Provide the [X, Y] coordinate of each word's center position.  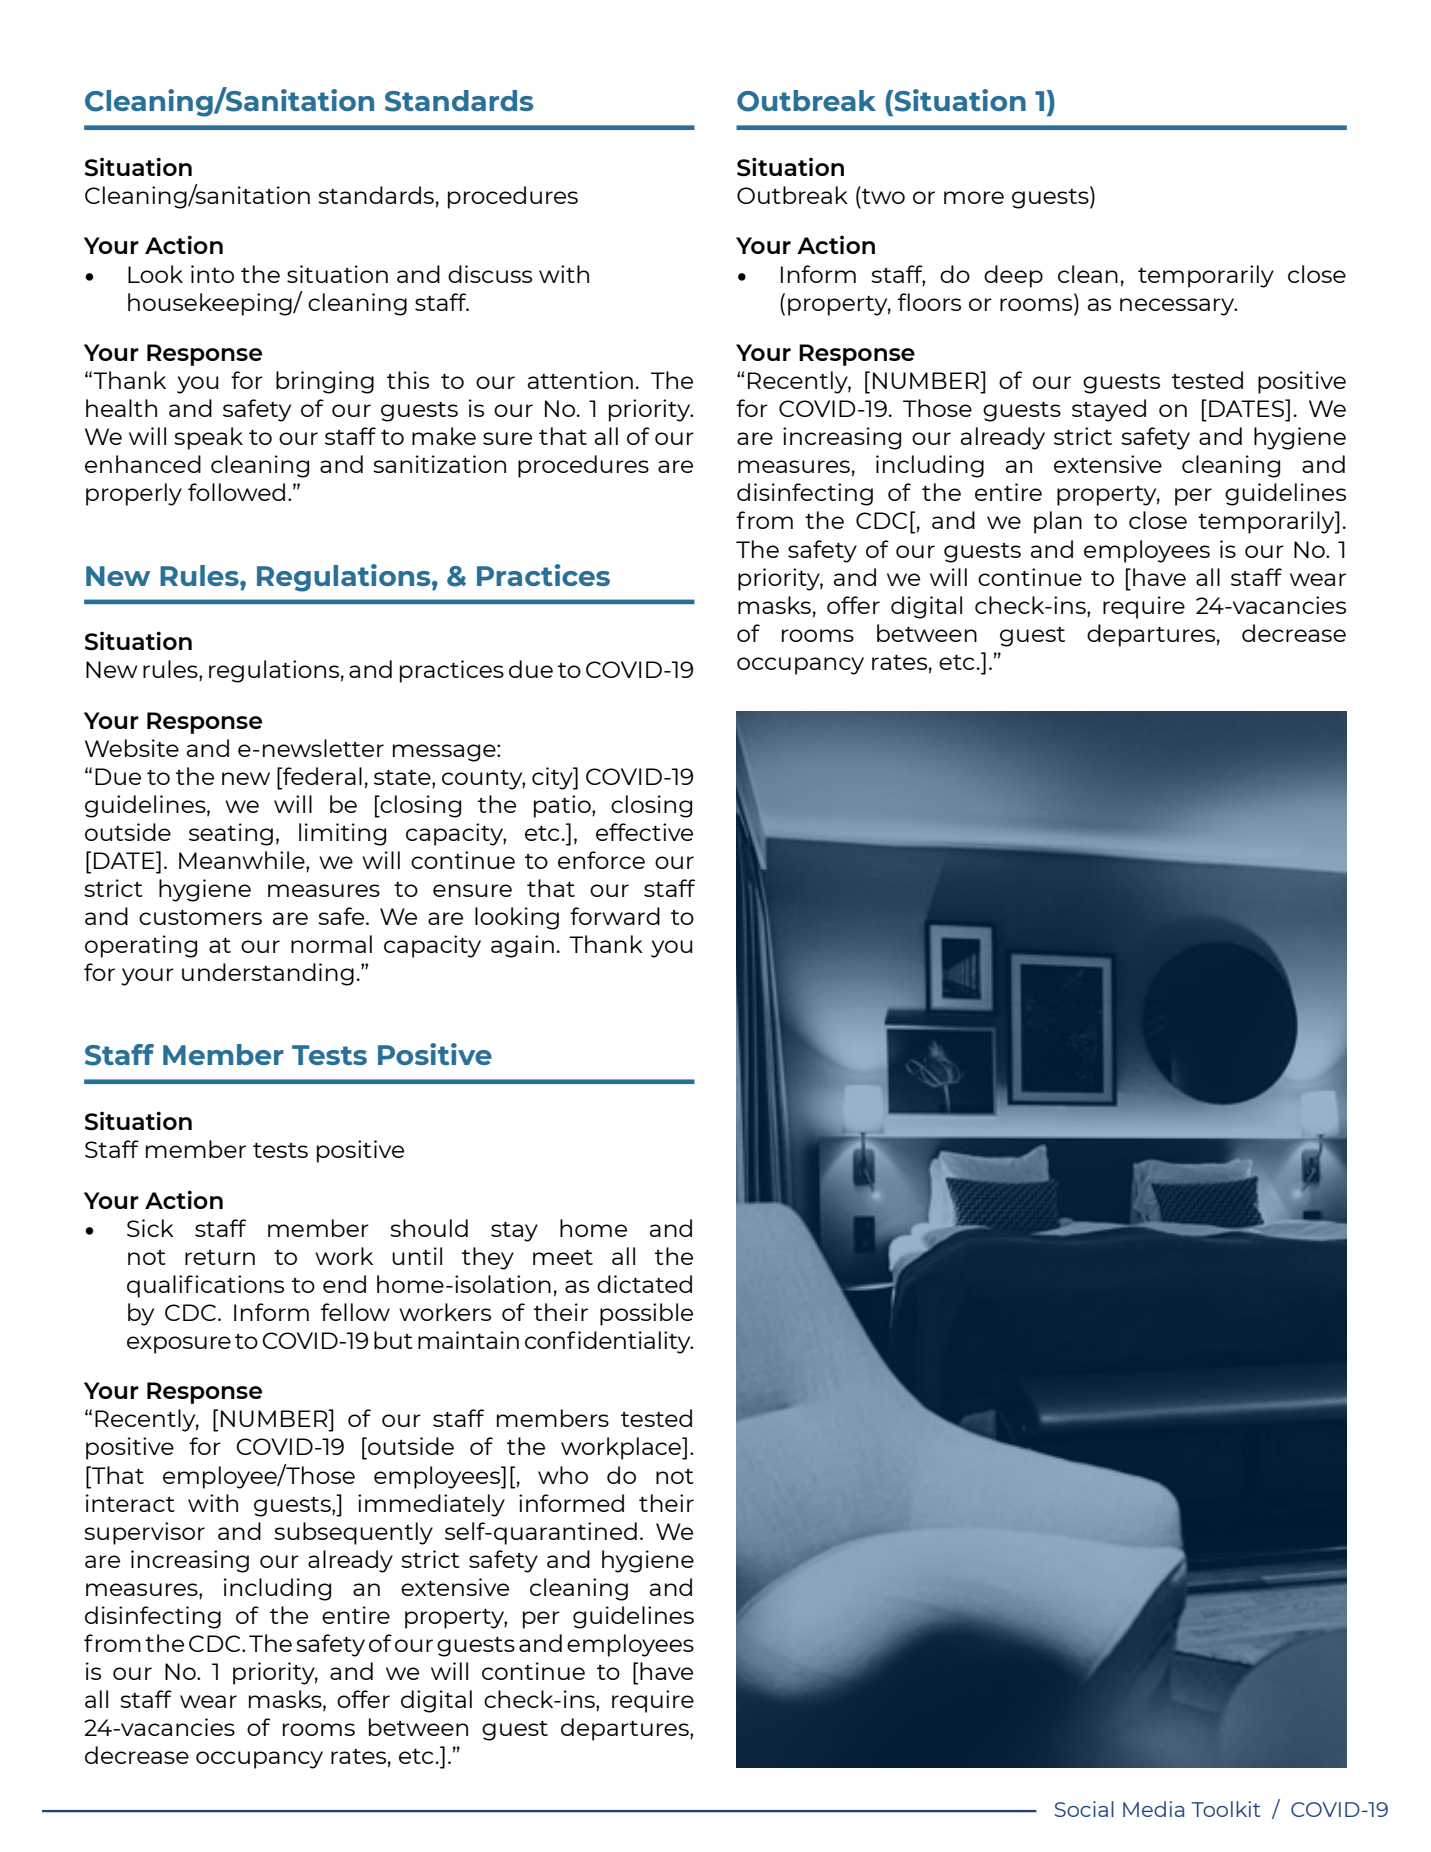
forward [615, 916]
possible [646, 1314]
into [212, 274]
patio [563, 806]
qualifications [205, 1286]
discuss [490, 274]
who [563, 1475]
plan [1058, 522]
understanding [268, 974]
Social [1084, 1809]
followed [236, 492]
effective [644, 832]
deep [1013, 276]
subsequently [353, 1533]
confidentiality [609, 1342]
